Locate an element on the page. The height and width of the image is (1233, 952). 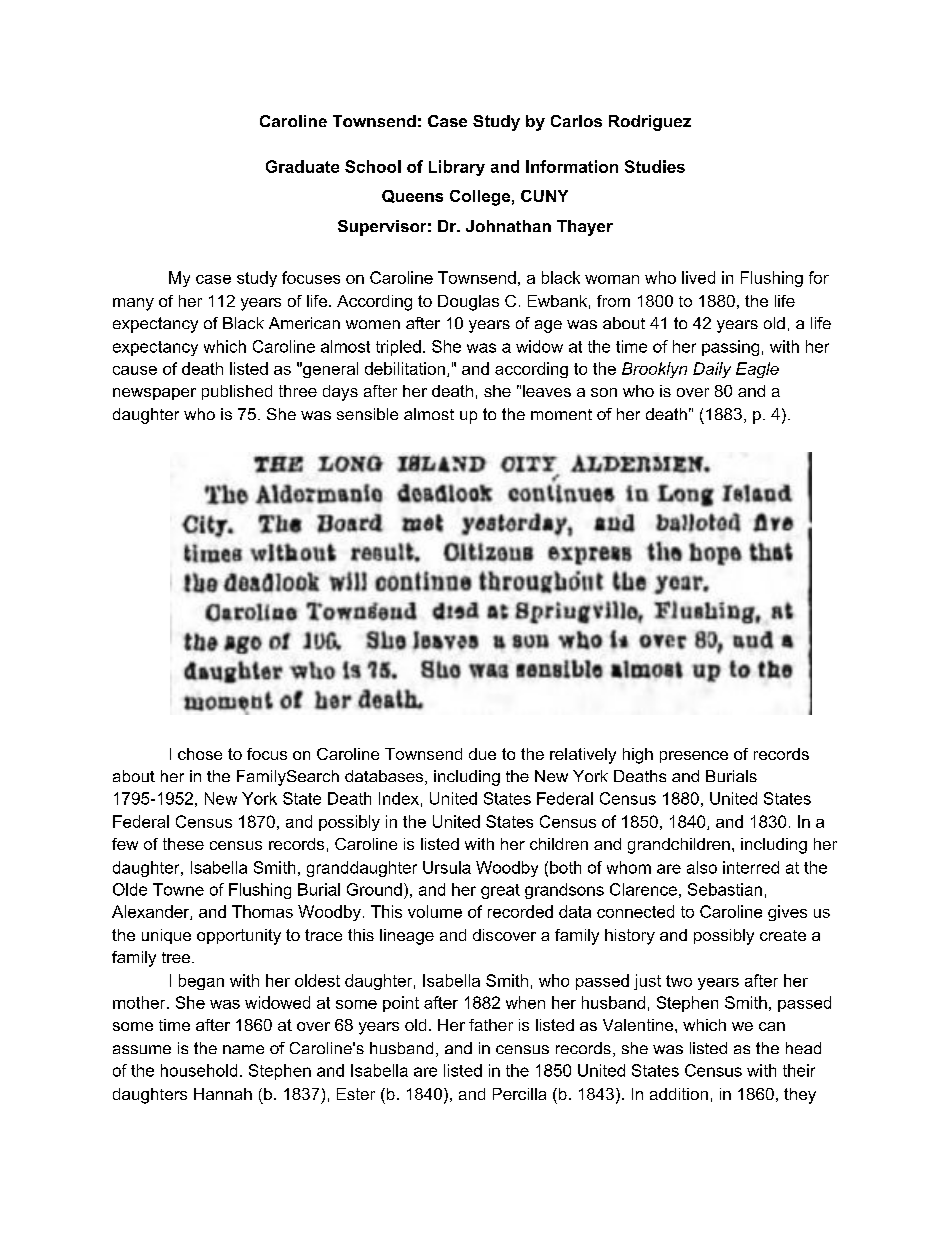
Graduate is located at coordinates (302, 166).
